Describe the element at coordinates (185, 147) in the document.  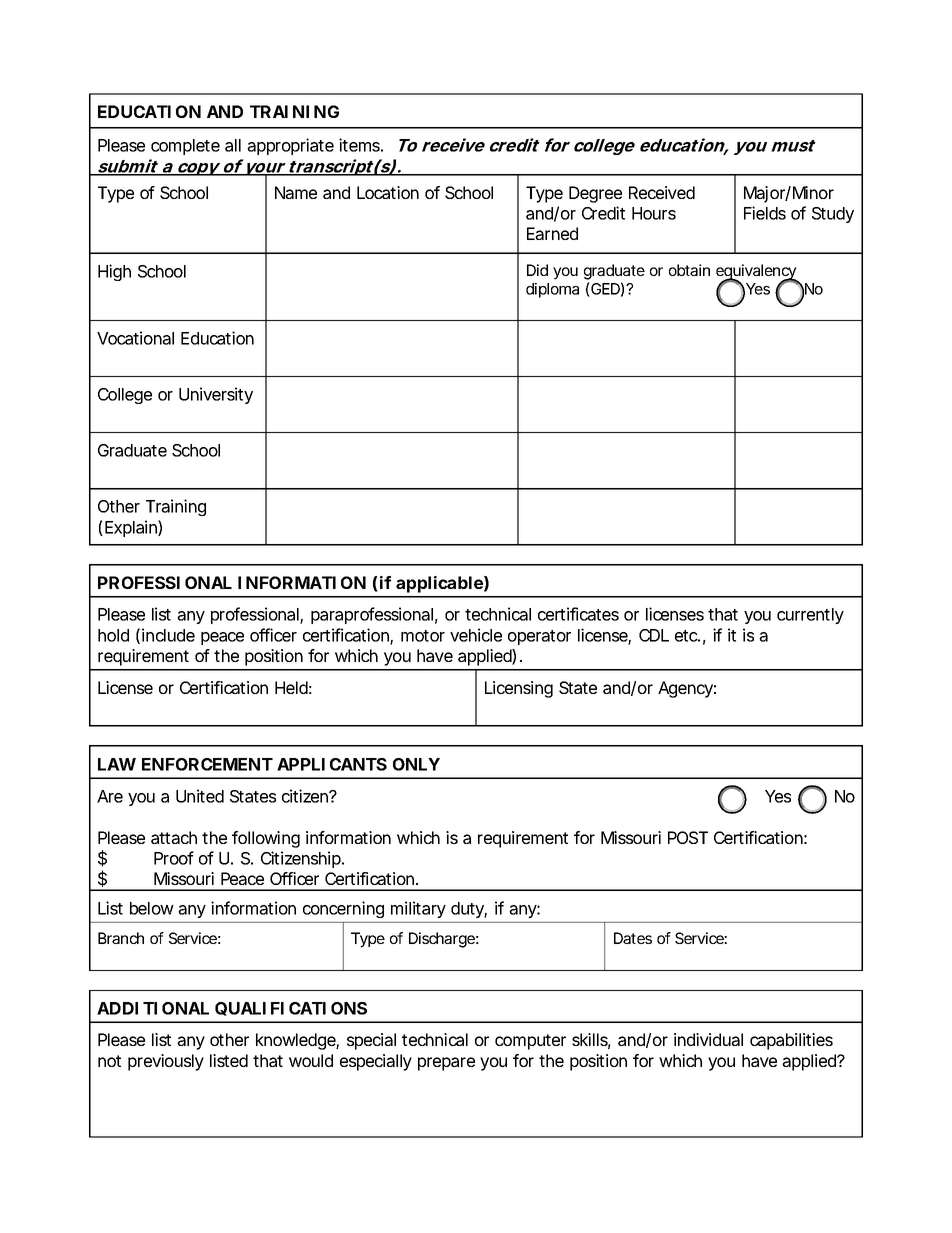
I see `complete` at that location.
